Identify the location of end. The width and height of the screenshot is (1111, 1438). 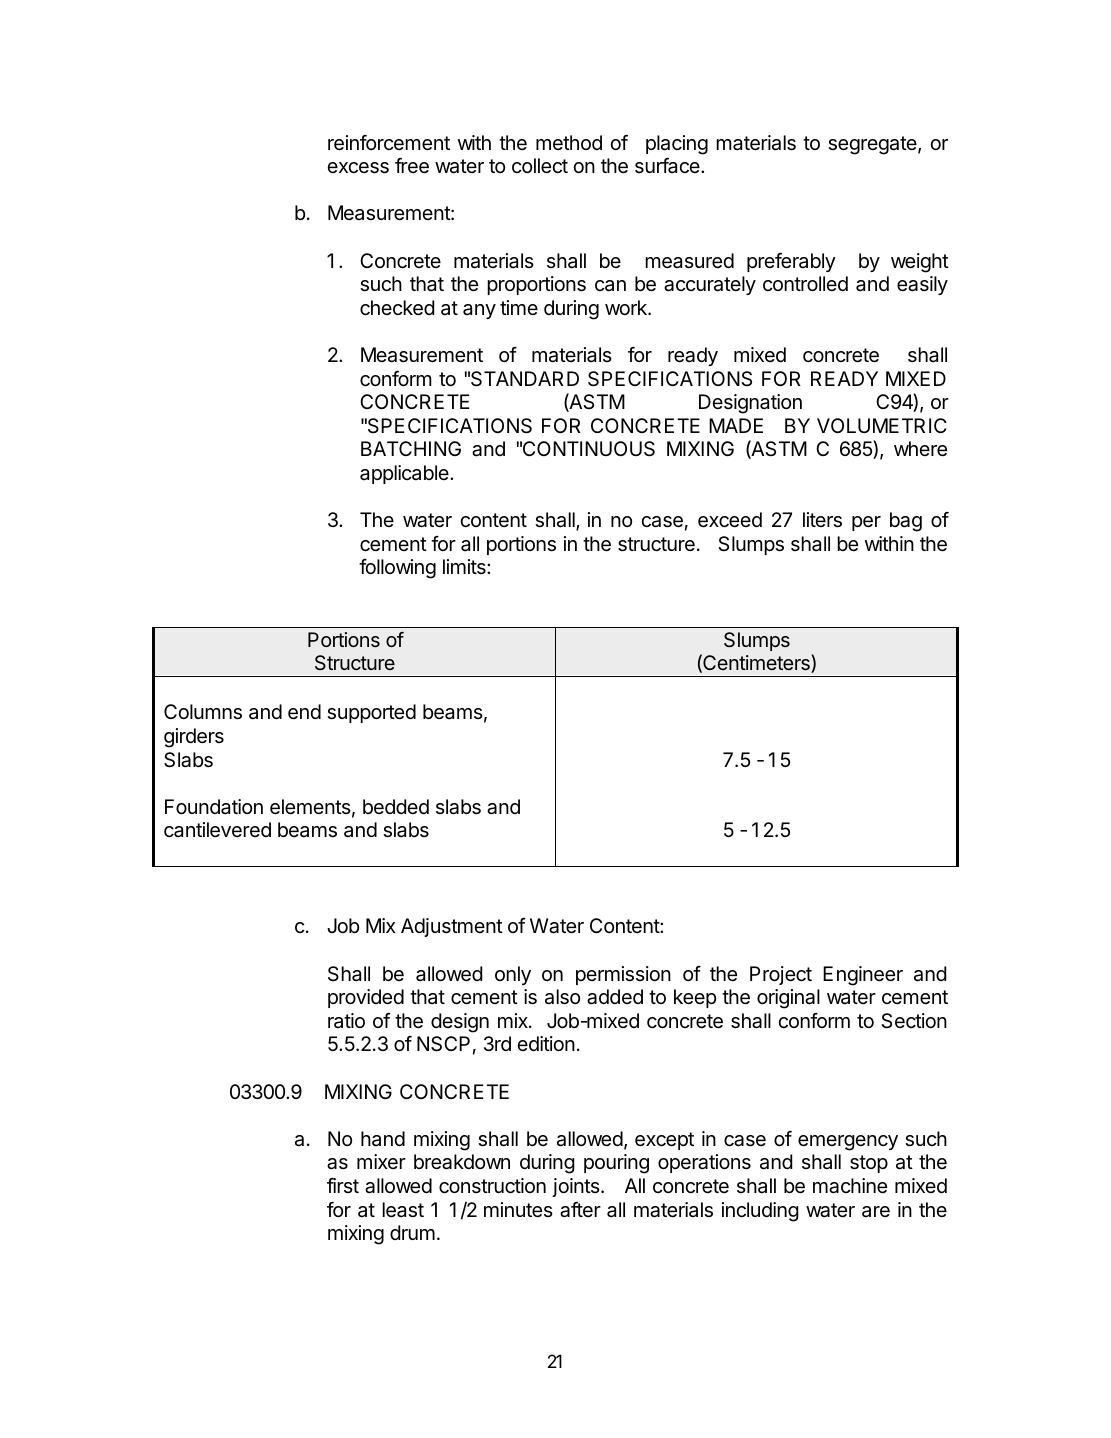
(304, 712).
